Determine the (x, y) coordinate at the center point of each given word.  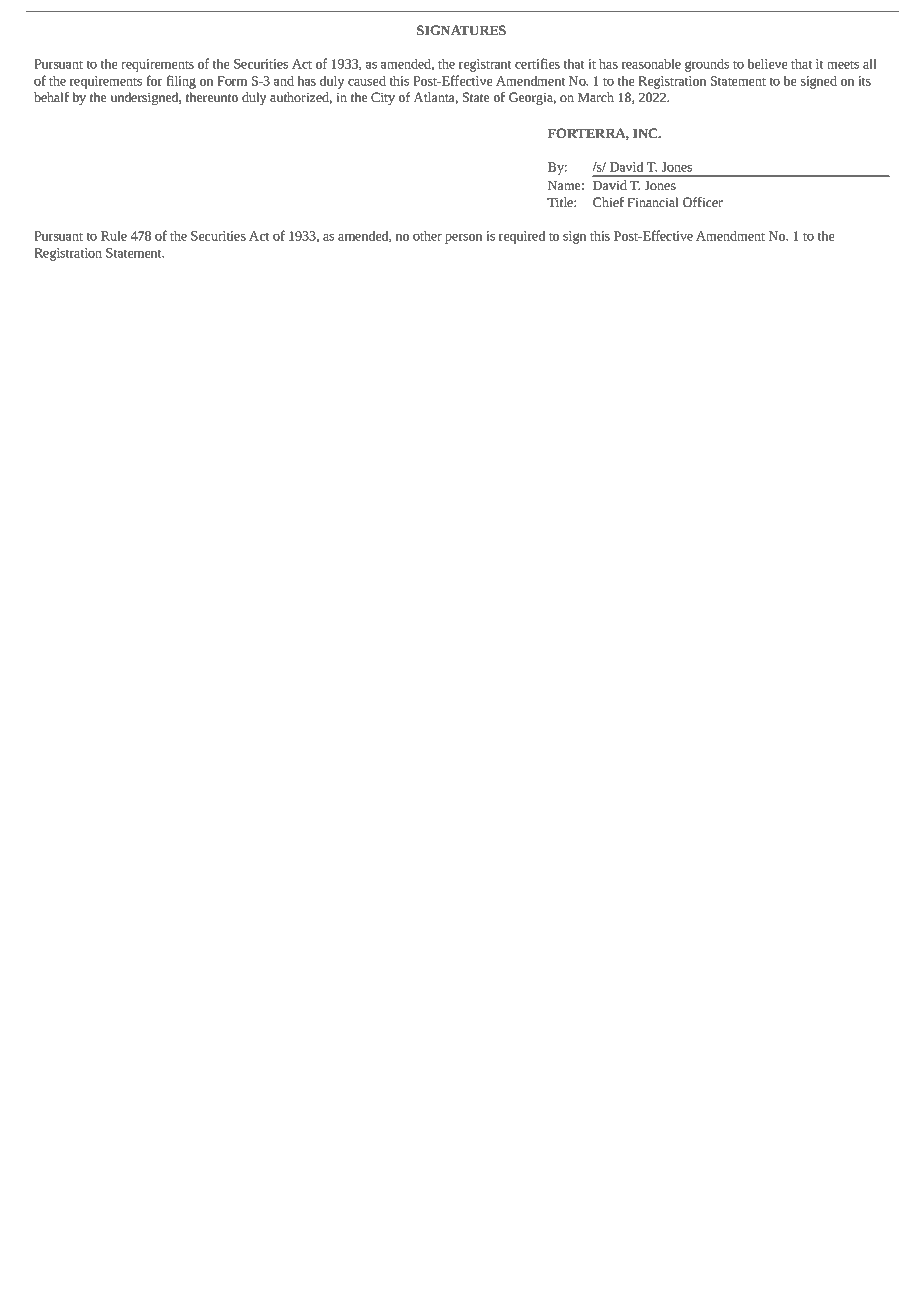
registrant (485, 65)
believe (767, 64)
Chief (608, 202)
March (596, 97)
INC (646, 133)
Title (561, 202)
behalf (51, 97)
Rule (114, 236)
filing (181, 82)
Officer (703, 202)
